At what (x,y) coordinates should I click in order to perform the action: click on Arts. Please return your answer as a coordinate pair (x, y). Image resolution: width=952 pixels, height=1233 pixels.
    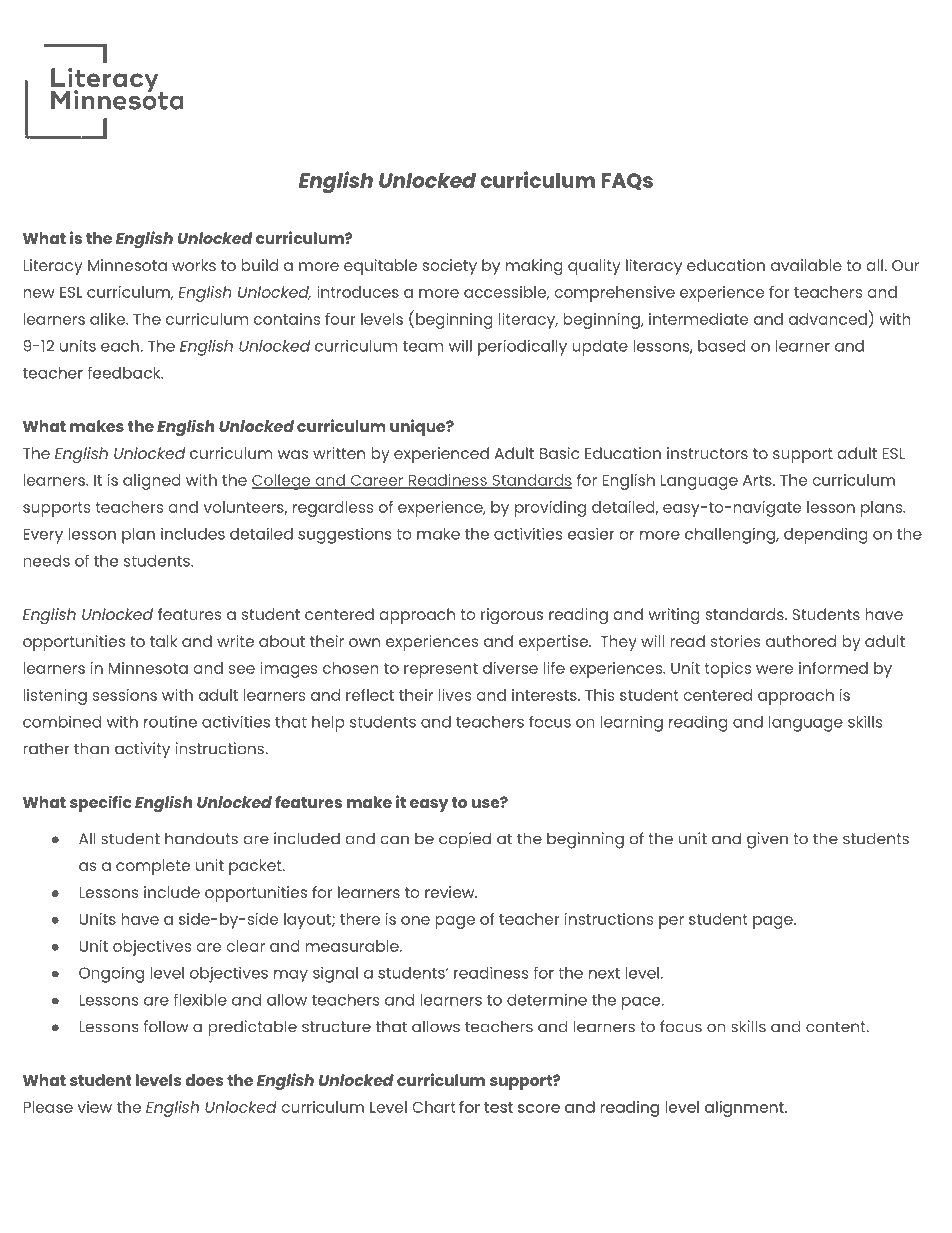
    Looking at the image, I should click on (758, 480).
